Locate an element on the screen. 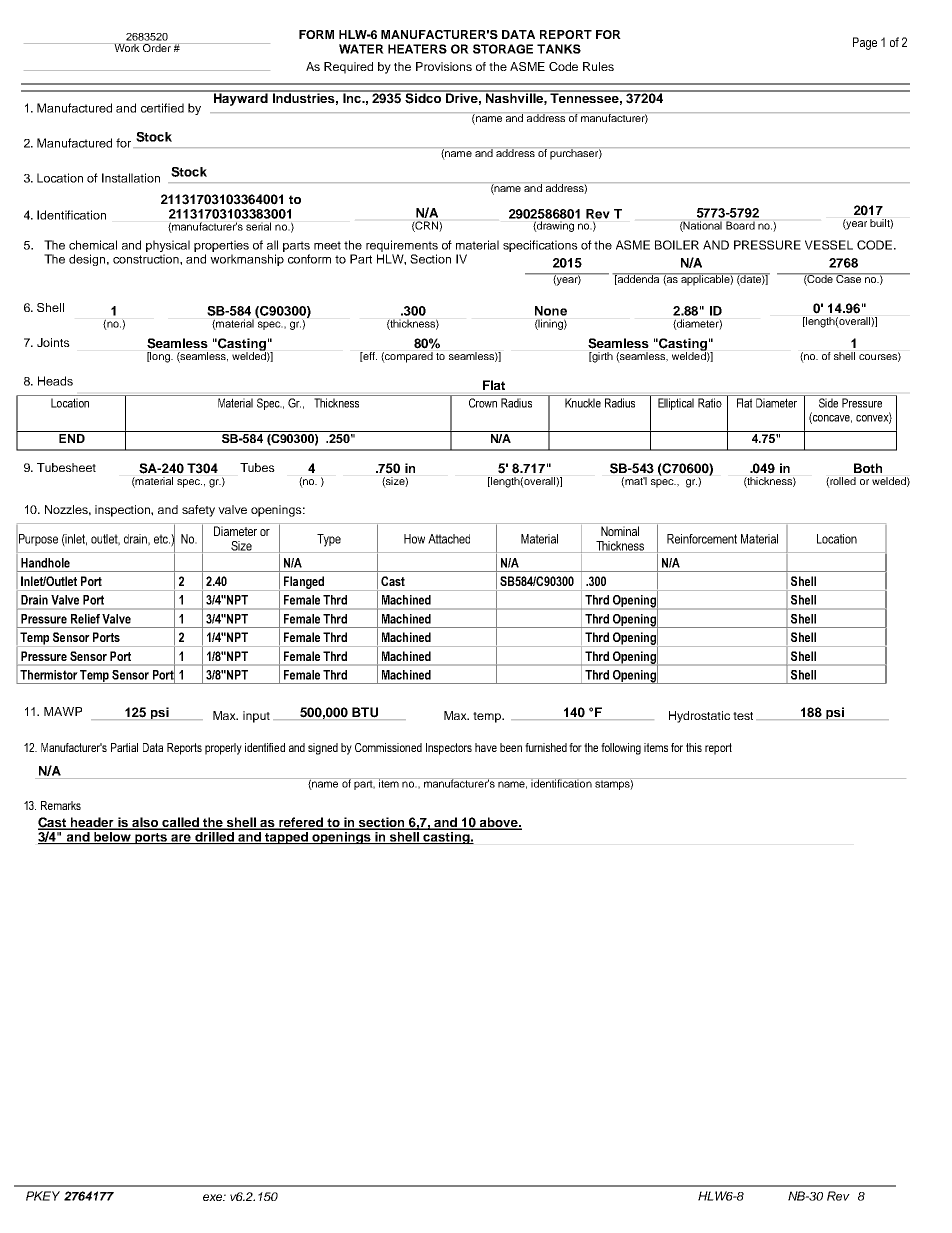 This screenshot has width=952, height=1233. Ratio is located at coordinates (710, 403).
